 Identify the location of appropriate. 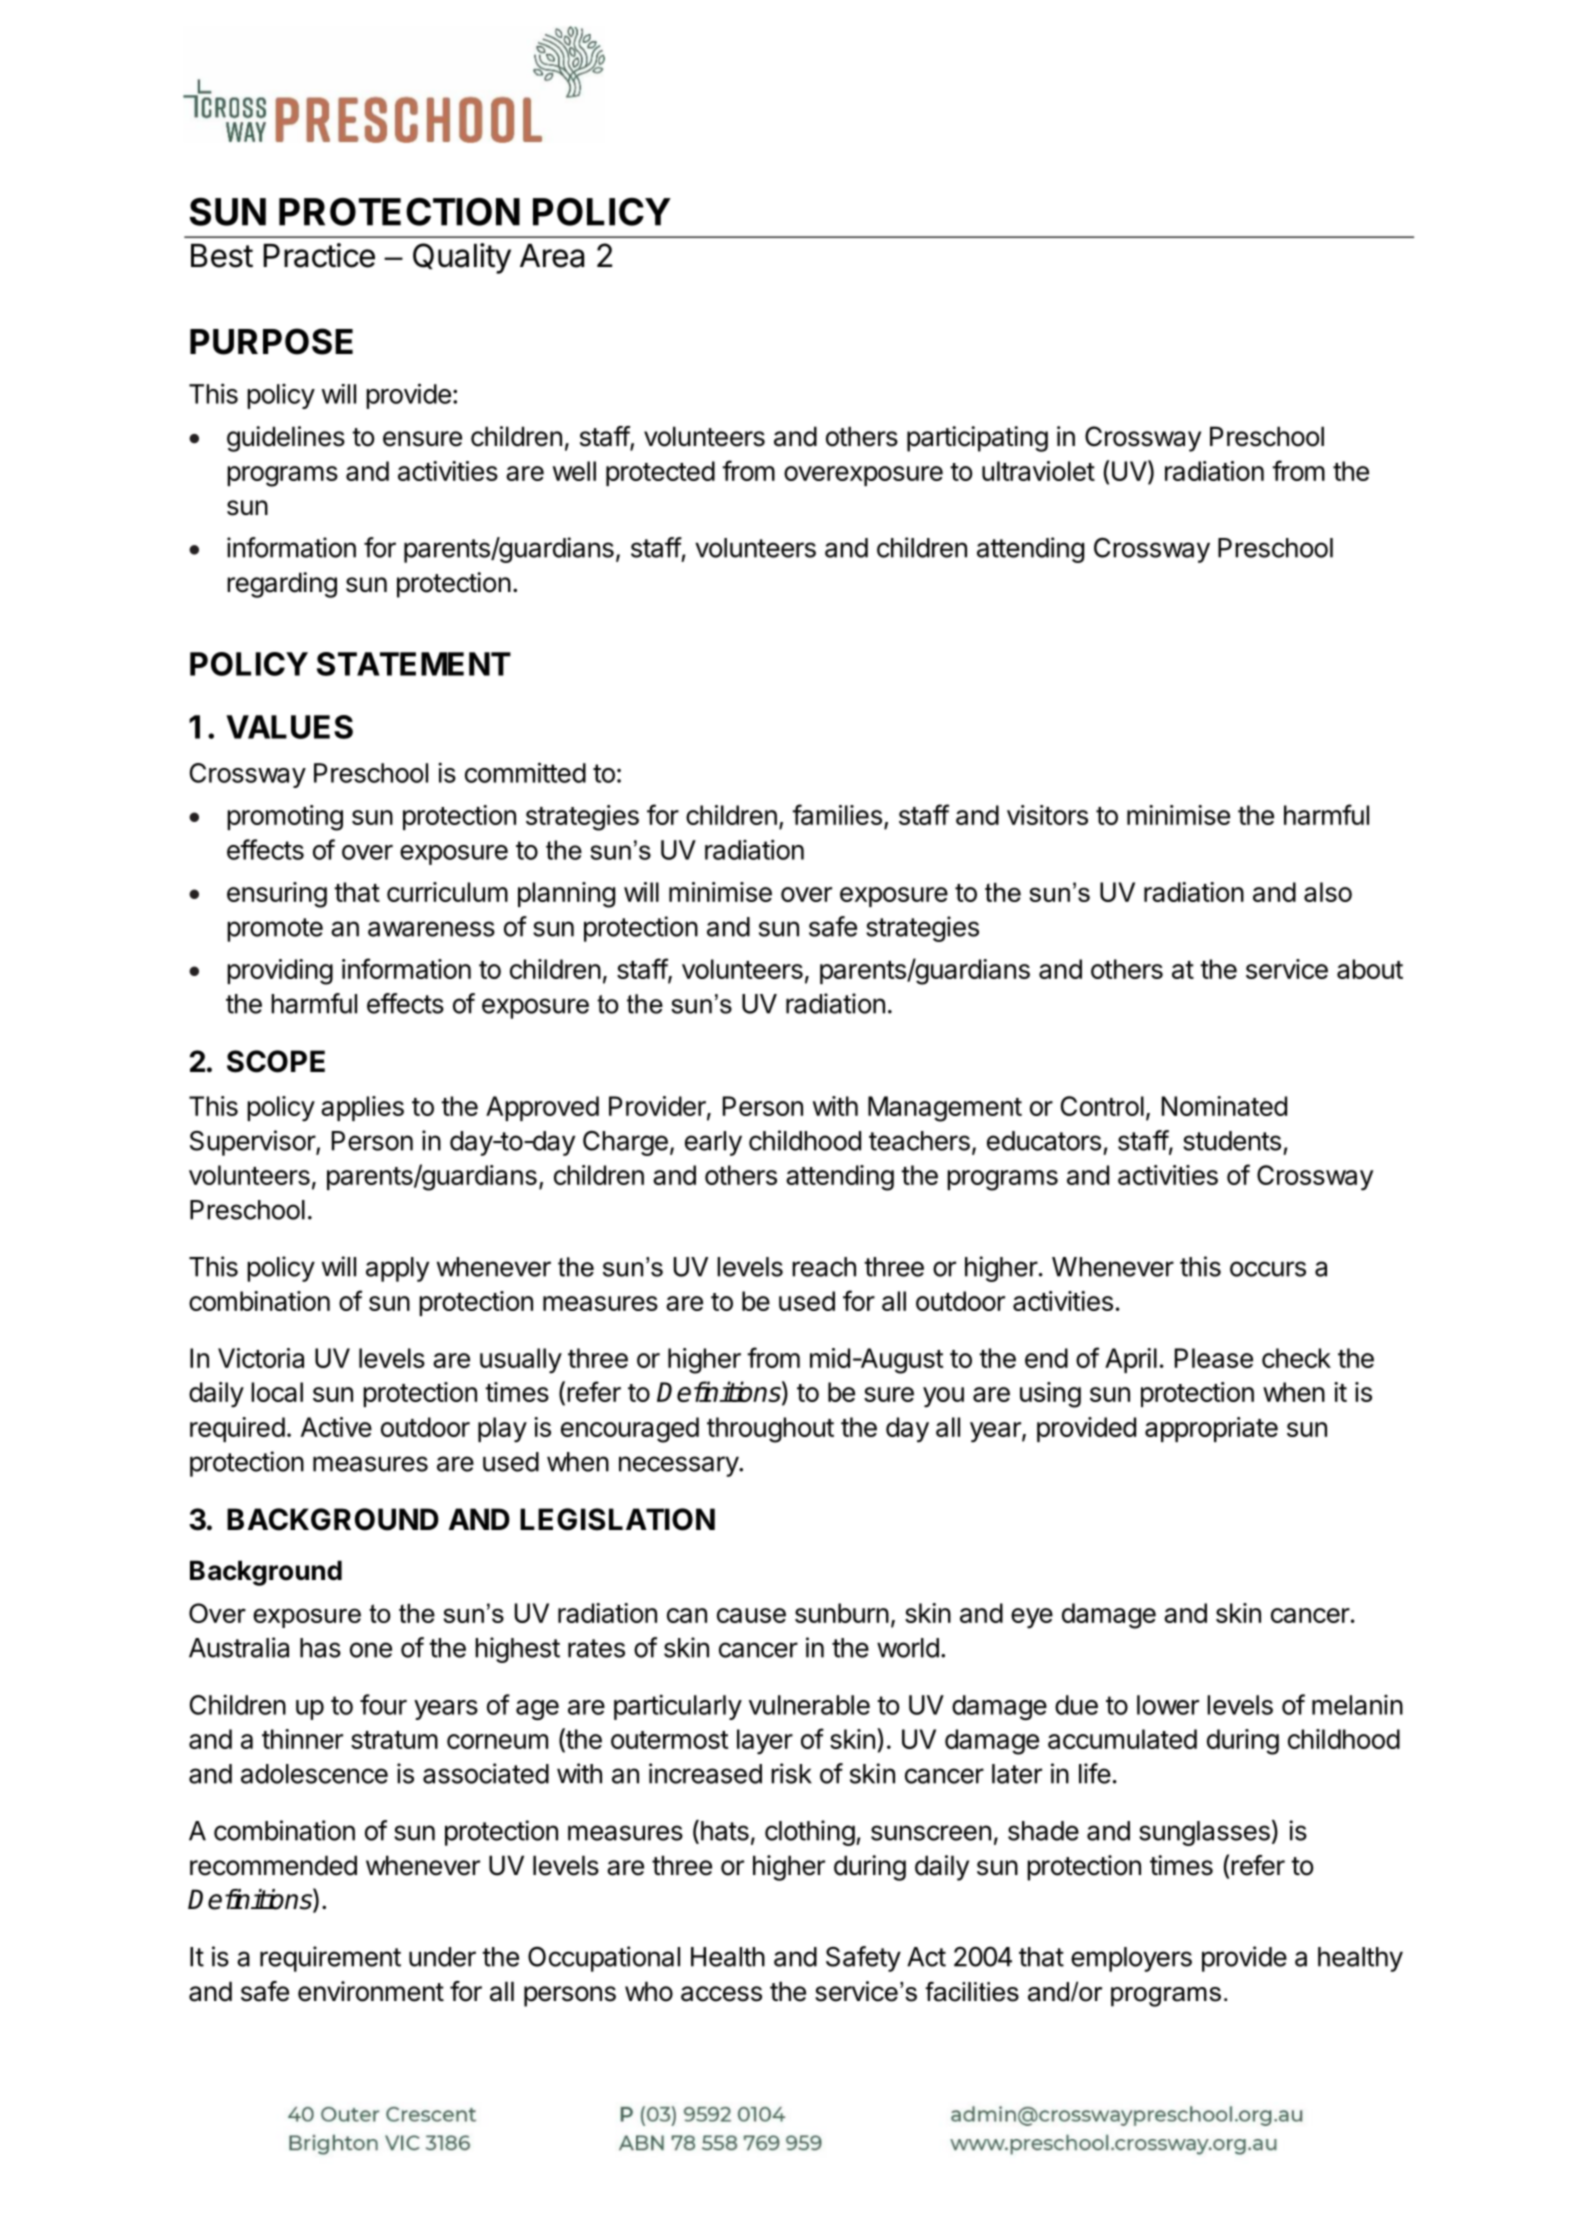
(1211, 1429).
